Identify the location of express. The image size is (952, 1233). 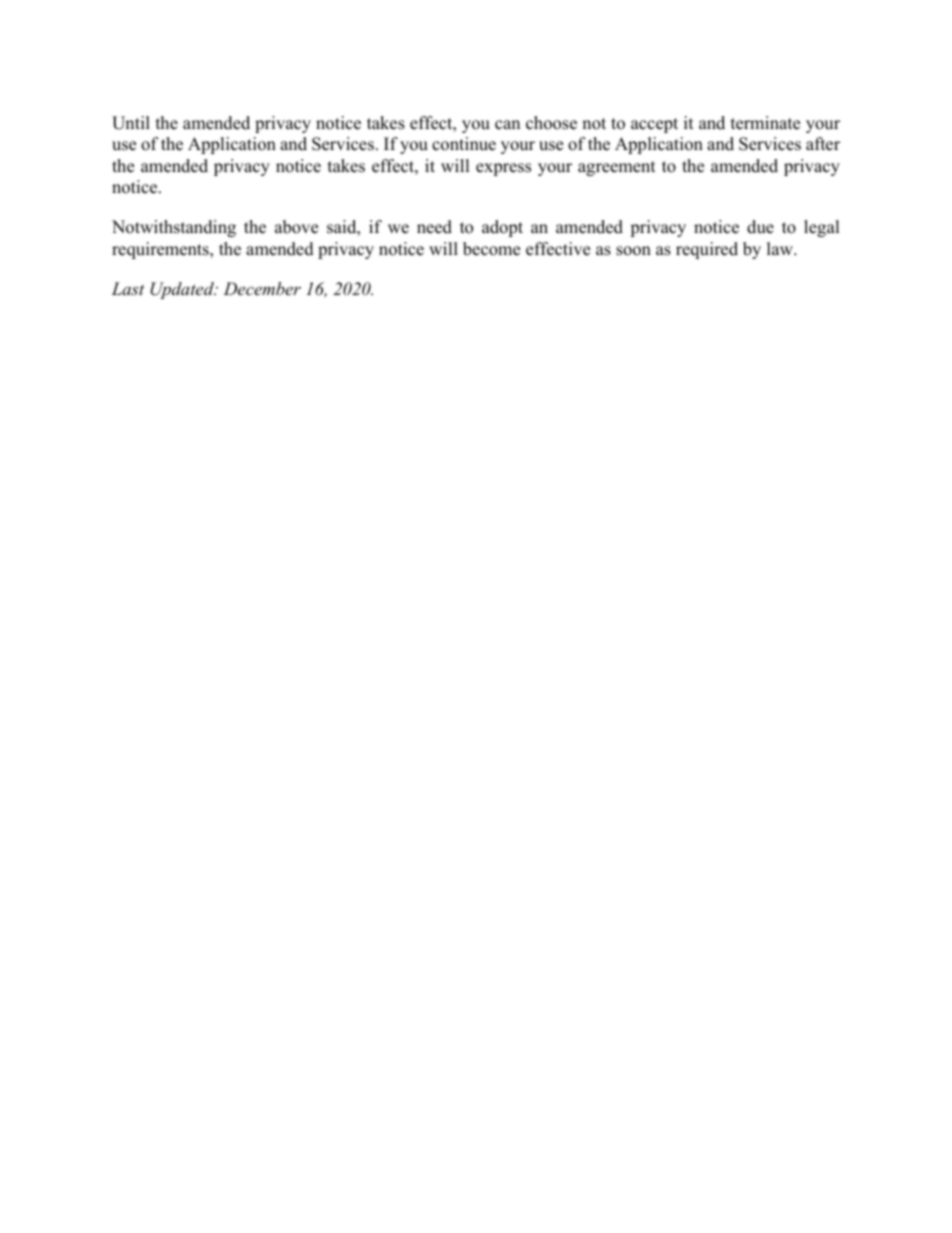
(503, 169).
